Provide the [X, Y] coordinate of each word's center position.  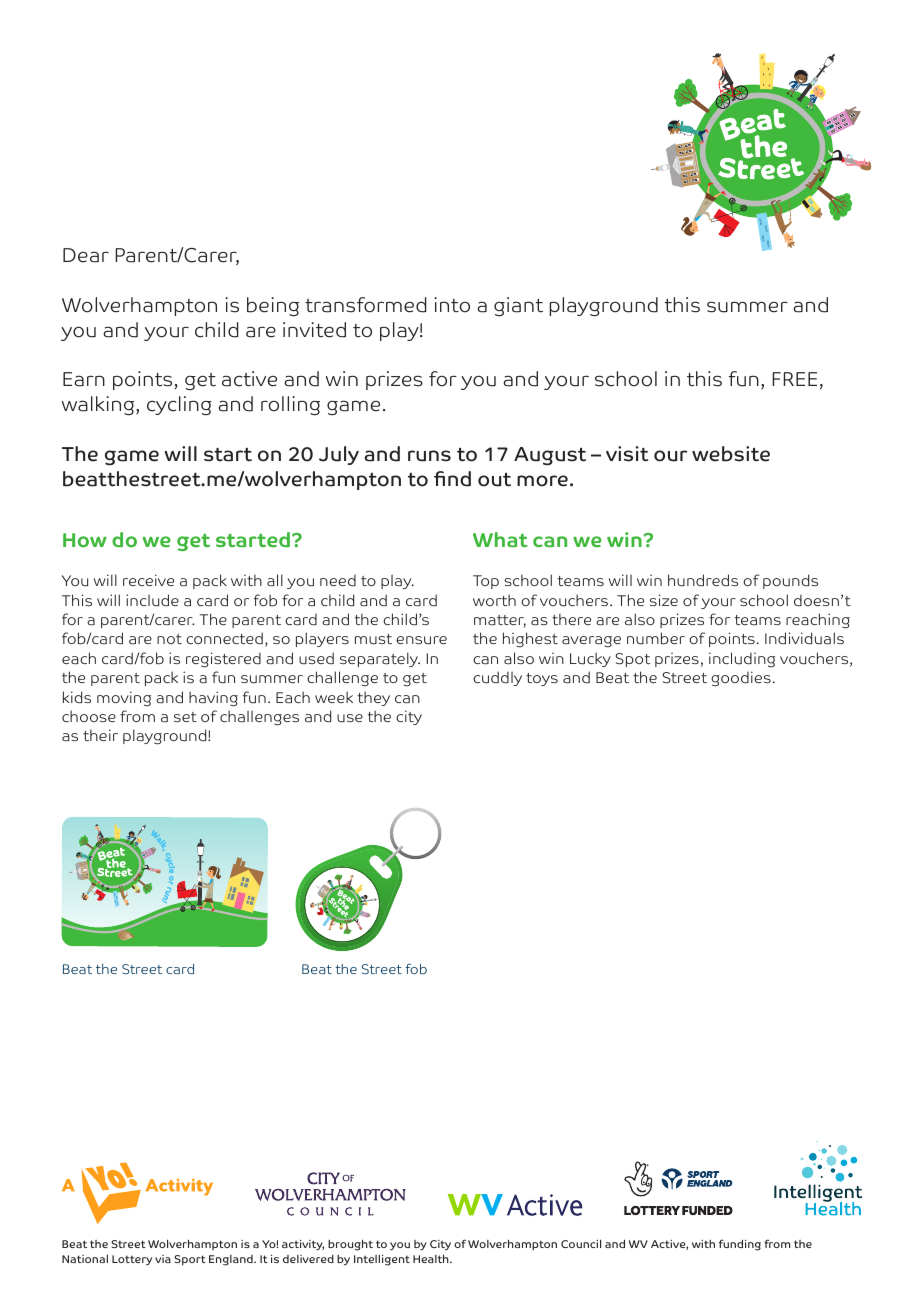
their [100, 735]
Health [432, 1258]
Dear [86, 255]
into [452, 305]
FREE [794, 379]
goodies [741, 679]
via [163, 1259]
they [374, 698]
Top [486, 582]
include [152, 600]
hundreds [703, 580]
